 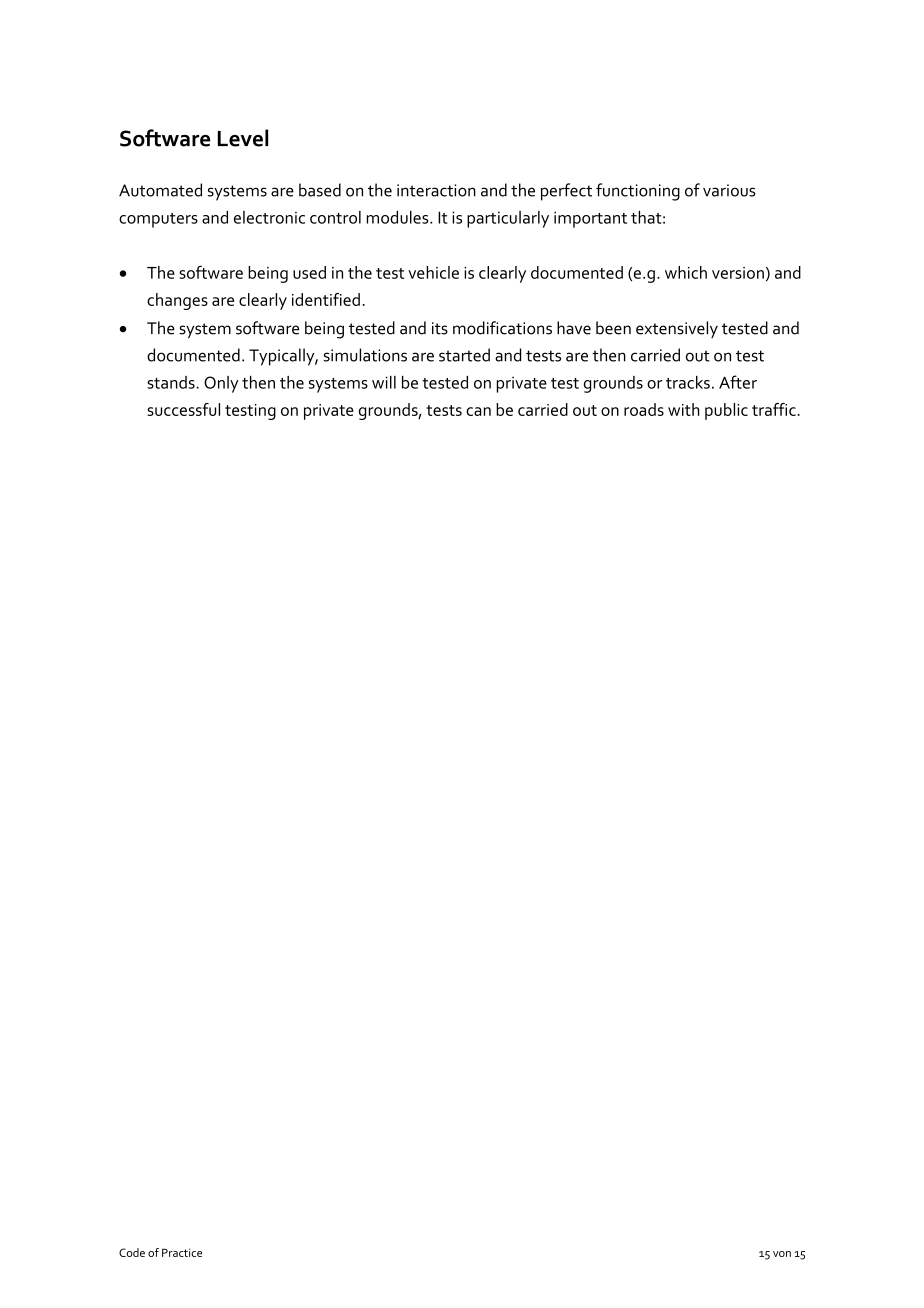 What do you see at coordinates (478, 411) in the page?
I see `can` at bounding box center [478, 411].
